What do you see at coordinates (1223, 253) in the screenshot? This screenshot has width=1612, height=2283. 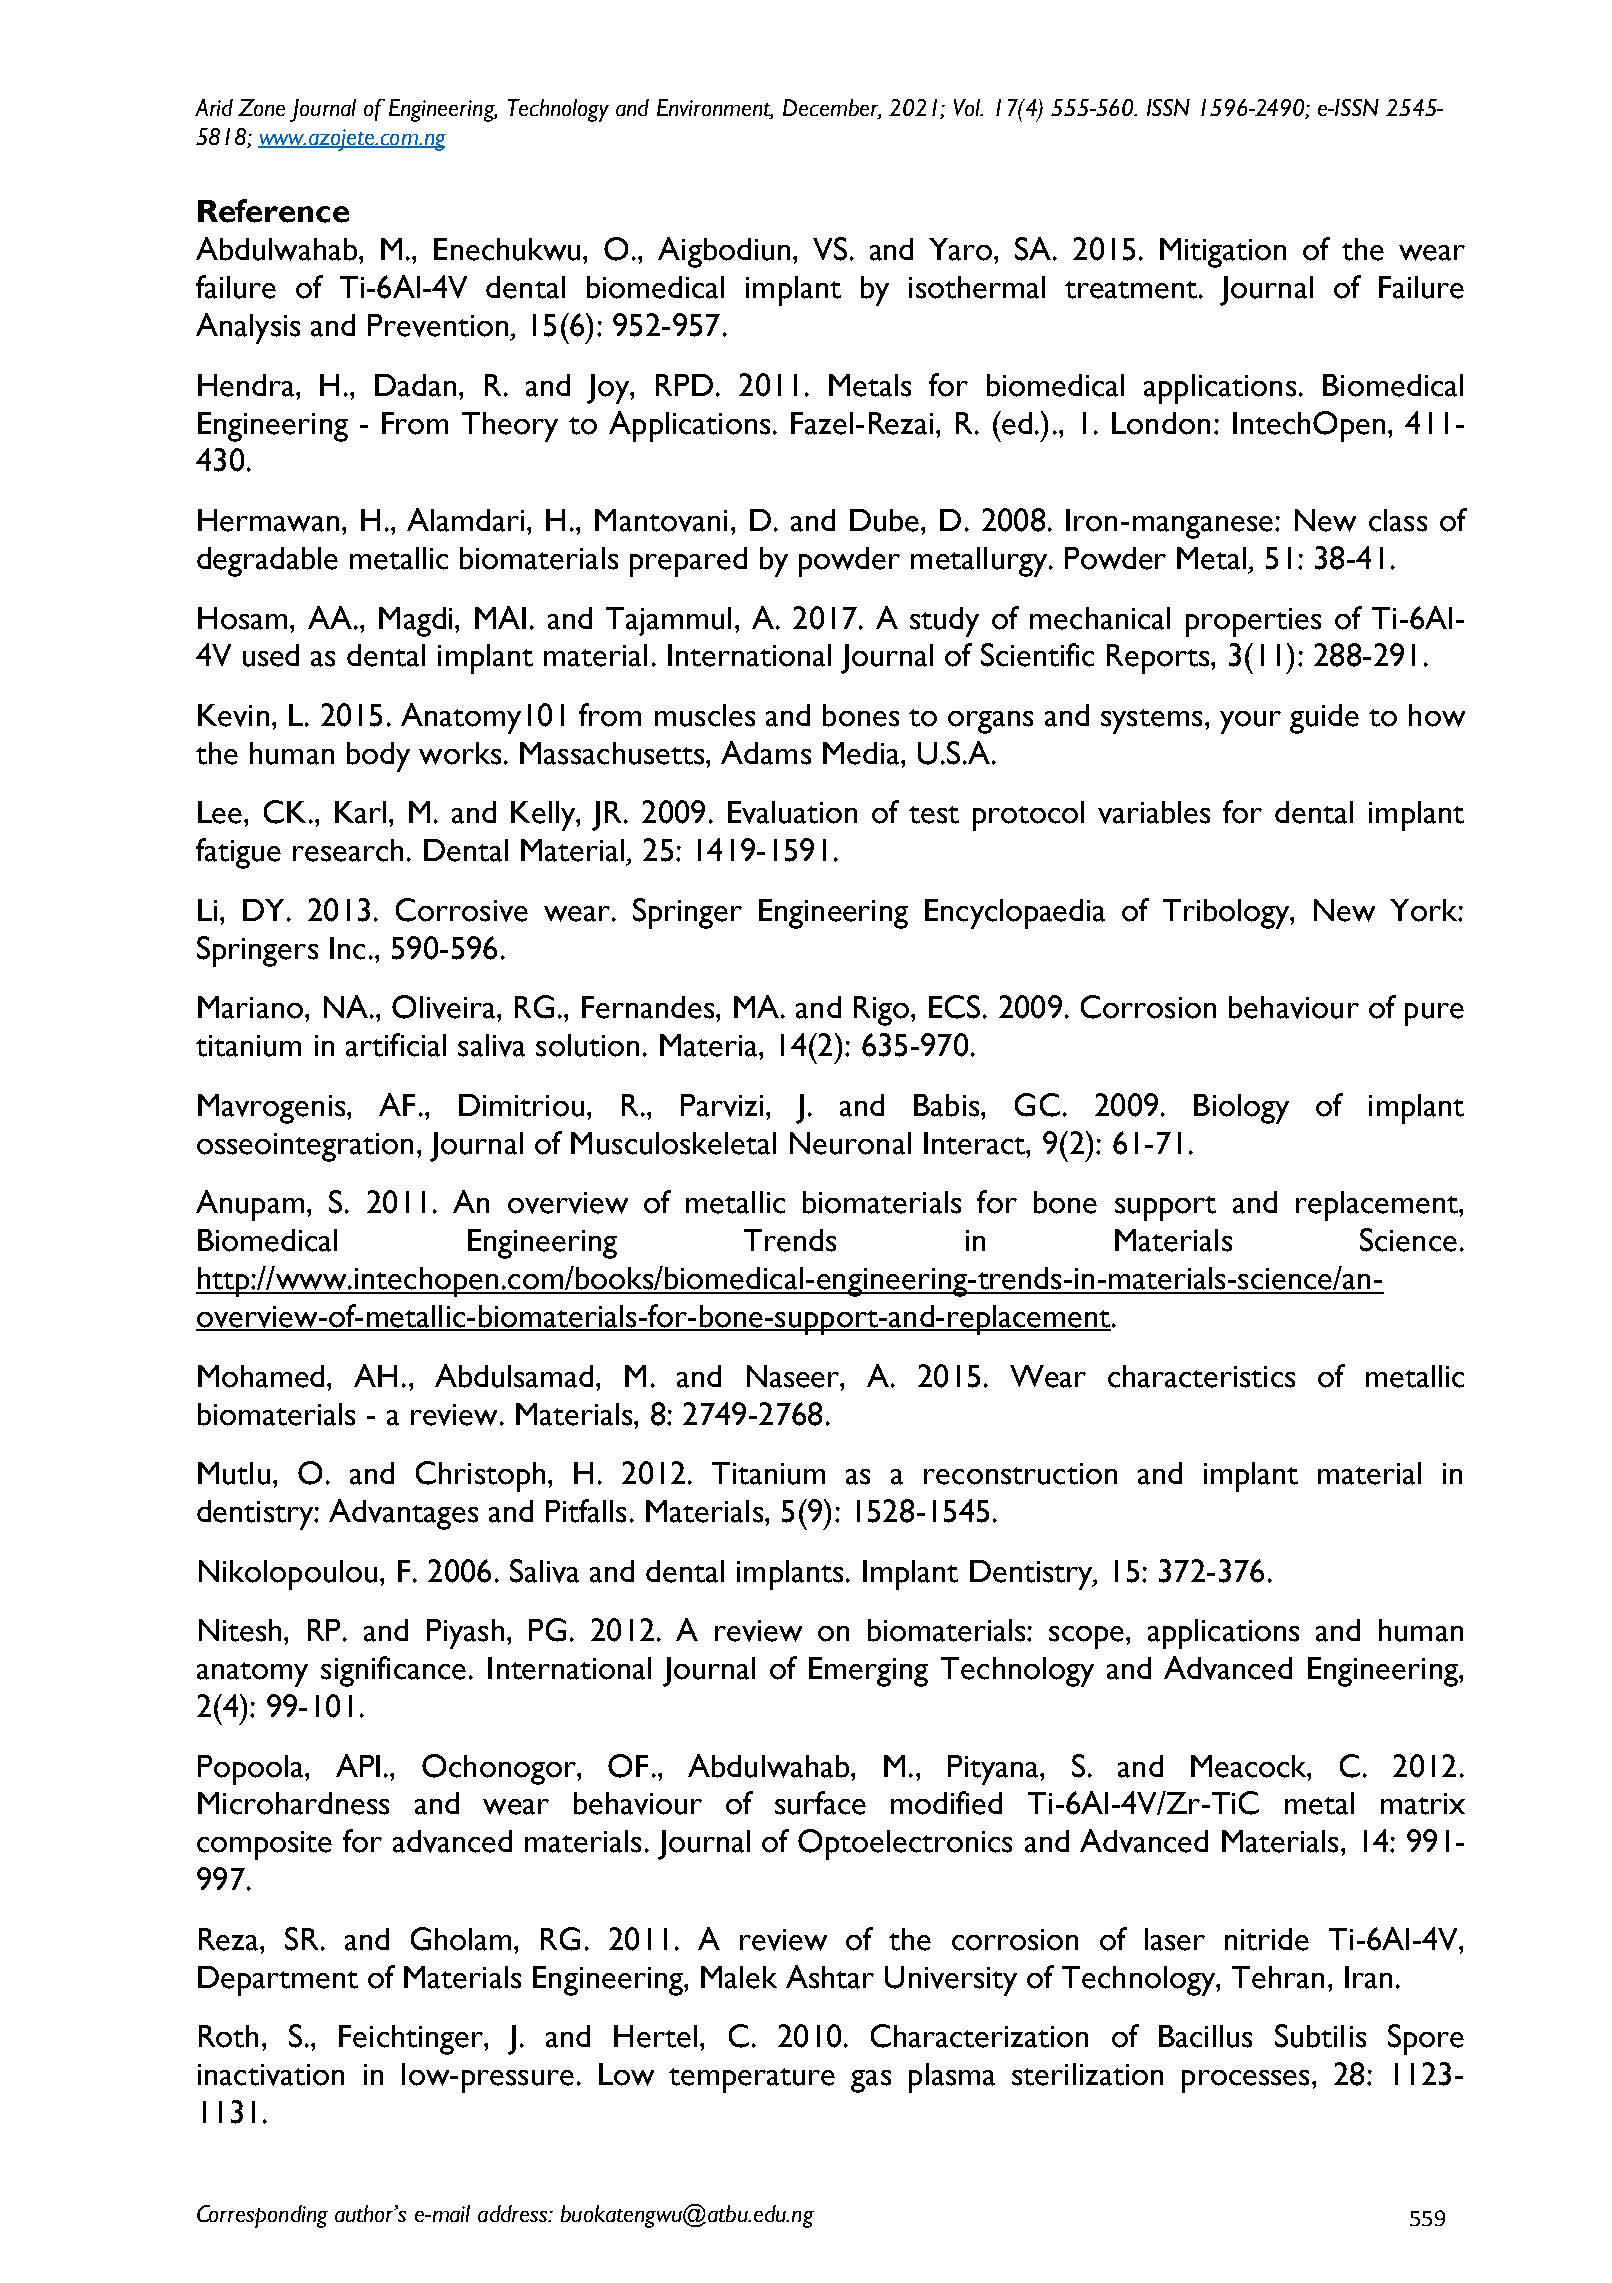 I see `Mitigation` at bounding box center [1223, 253].
